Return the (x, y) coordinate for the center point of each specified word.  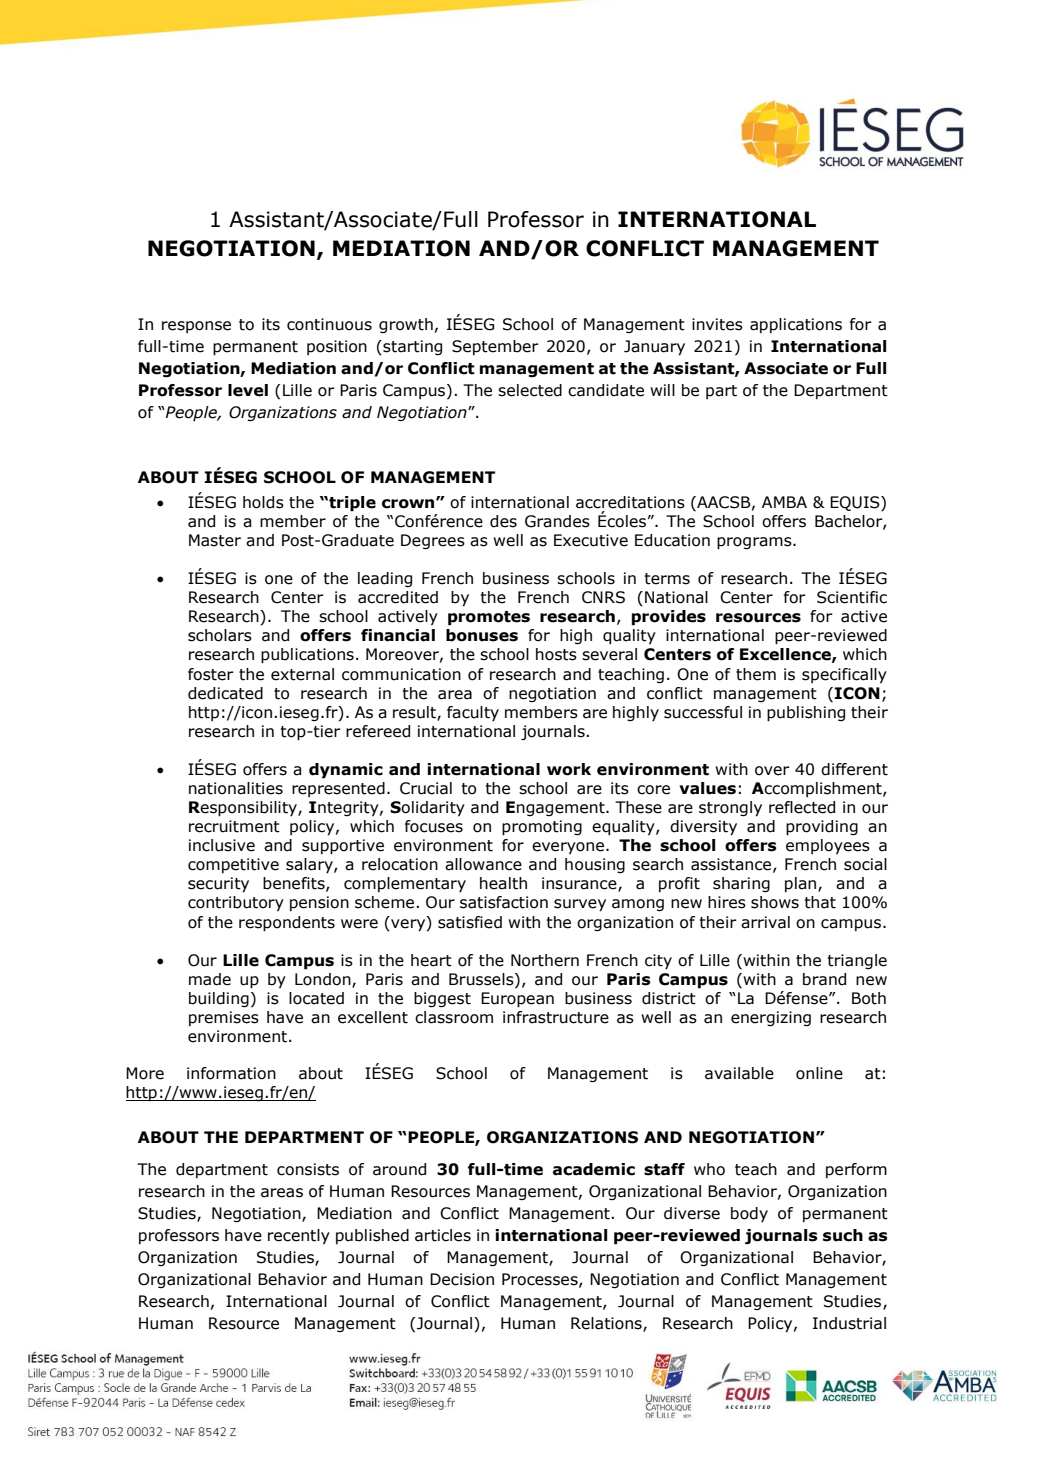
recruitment (234, 826)
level (248, 390)
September (495, 347)
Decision (462, 1279)
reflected (802, 807)
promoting (542, 828)
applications (796, 325)
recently (299, 1236)
